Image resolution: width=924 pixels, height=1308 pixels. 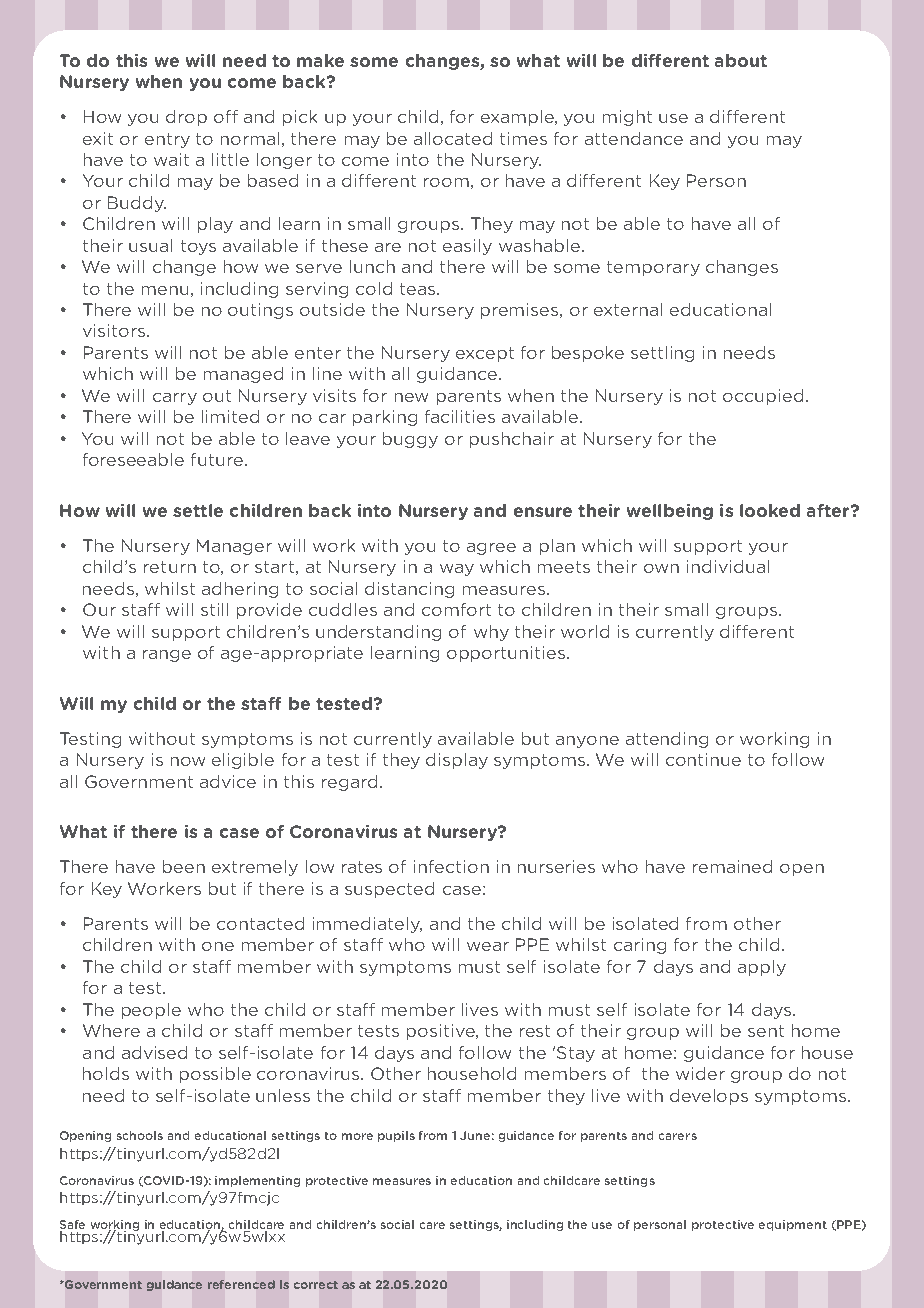 I want to click on understanding, so click(x=378, y=633).
